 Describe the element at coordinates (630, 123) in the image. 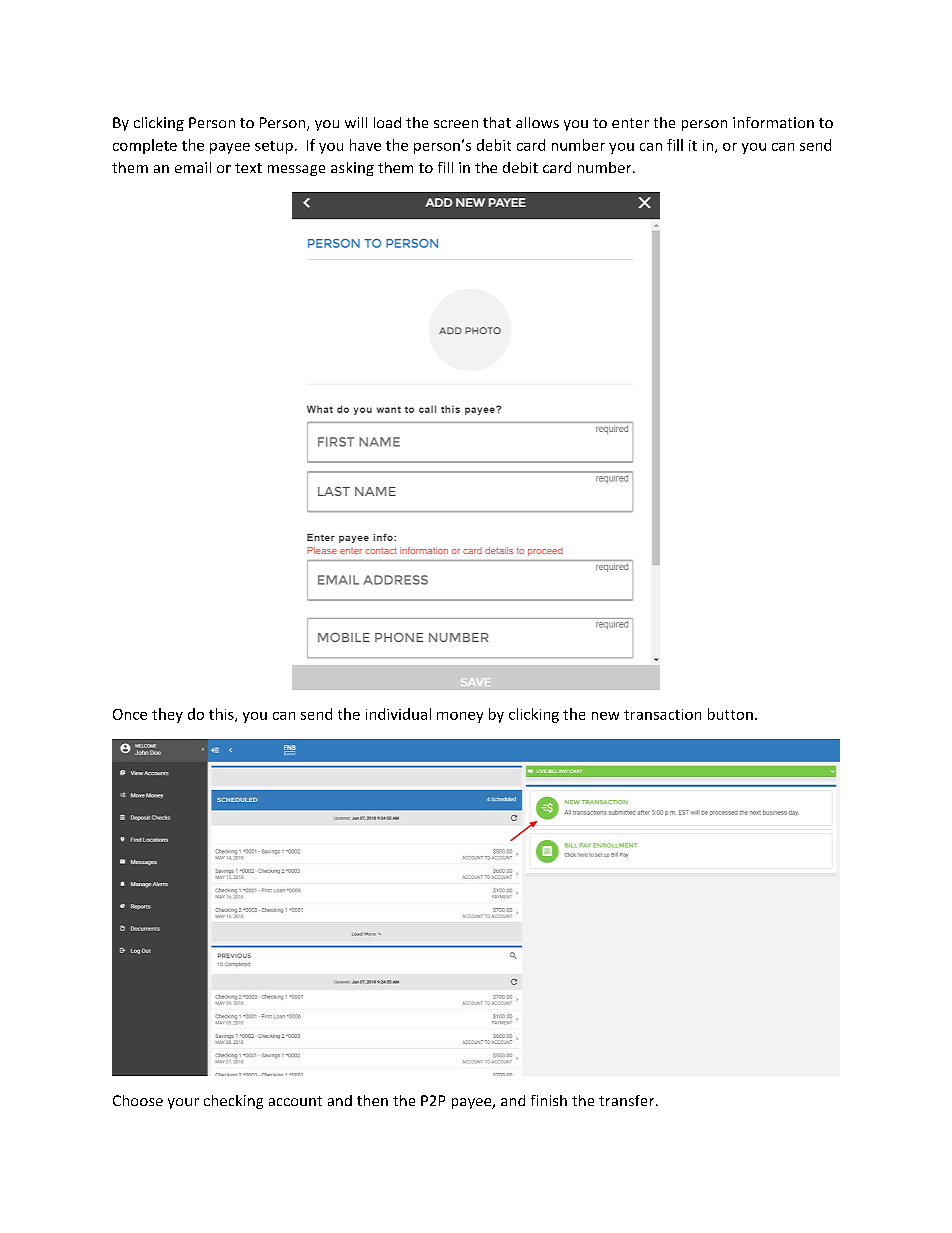

I see `enter` at that location.
